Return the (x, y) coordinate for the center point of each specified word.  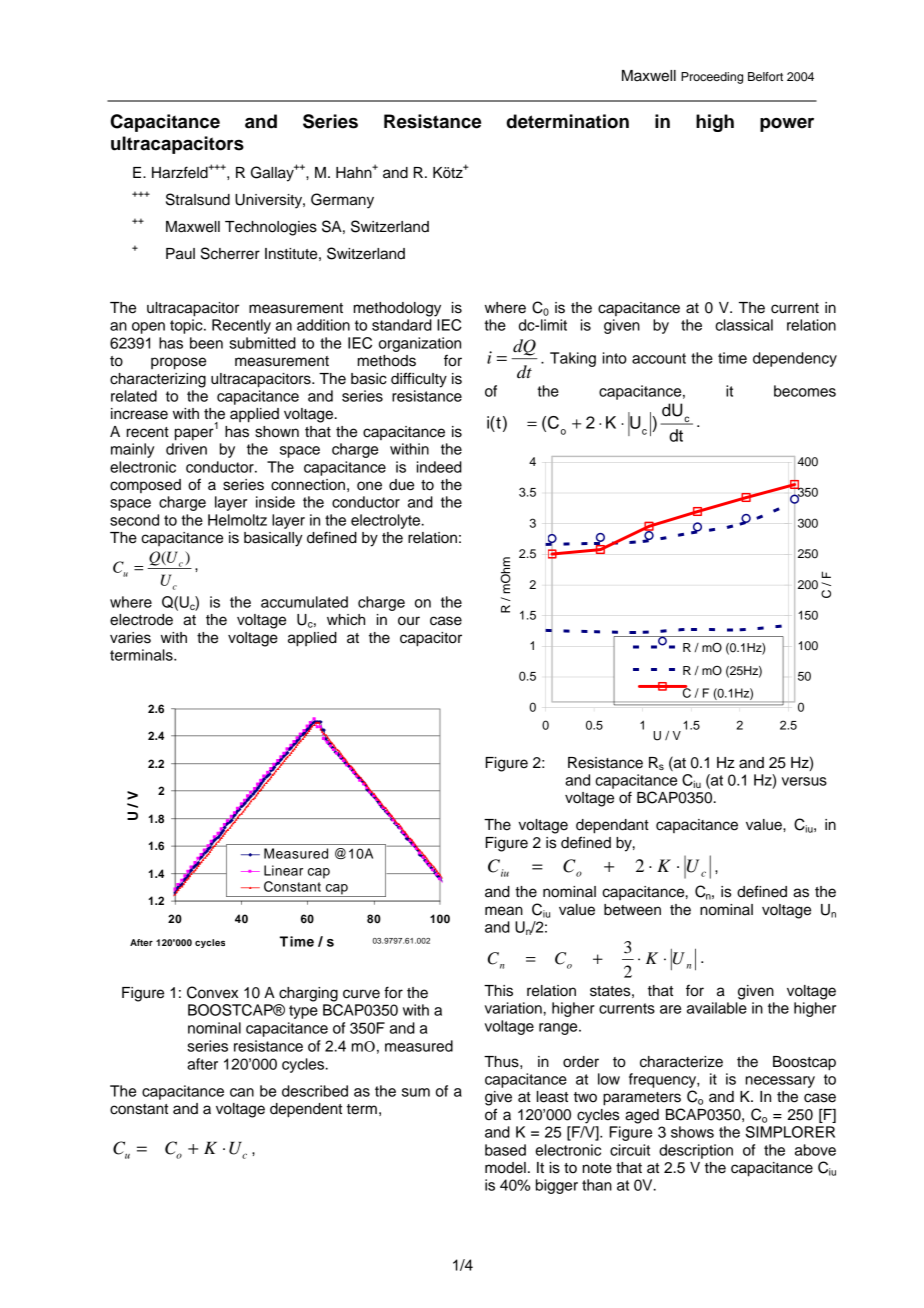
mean (504, 911)
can (242, 1092)
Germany (342, 201)
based (505, 1150)
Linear (283, 870)
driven (186, 449)
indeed (439, 467)
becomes (805, 391)
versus (804, 781)
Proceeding (712, 78)
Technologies (271, 228)
